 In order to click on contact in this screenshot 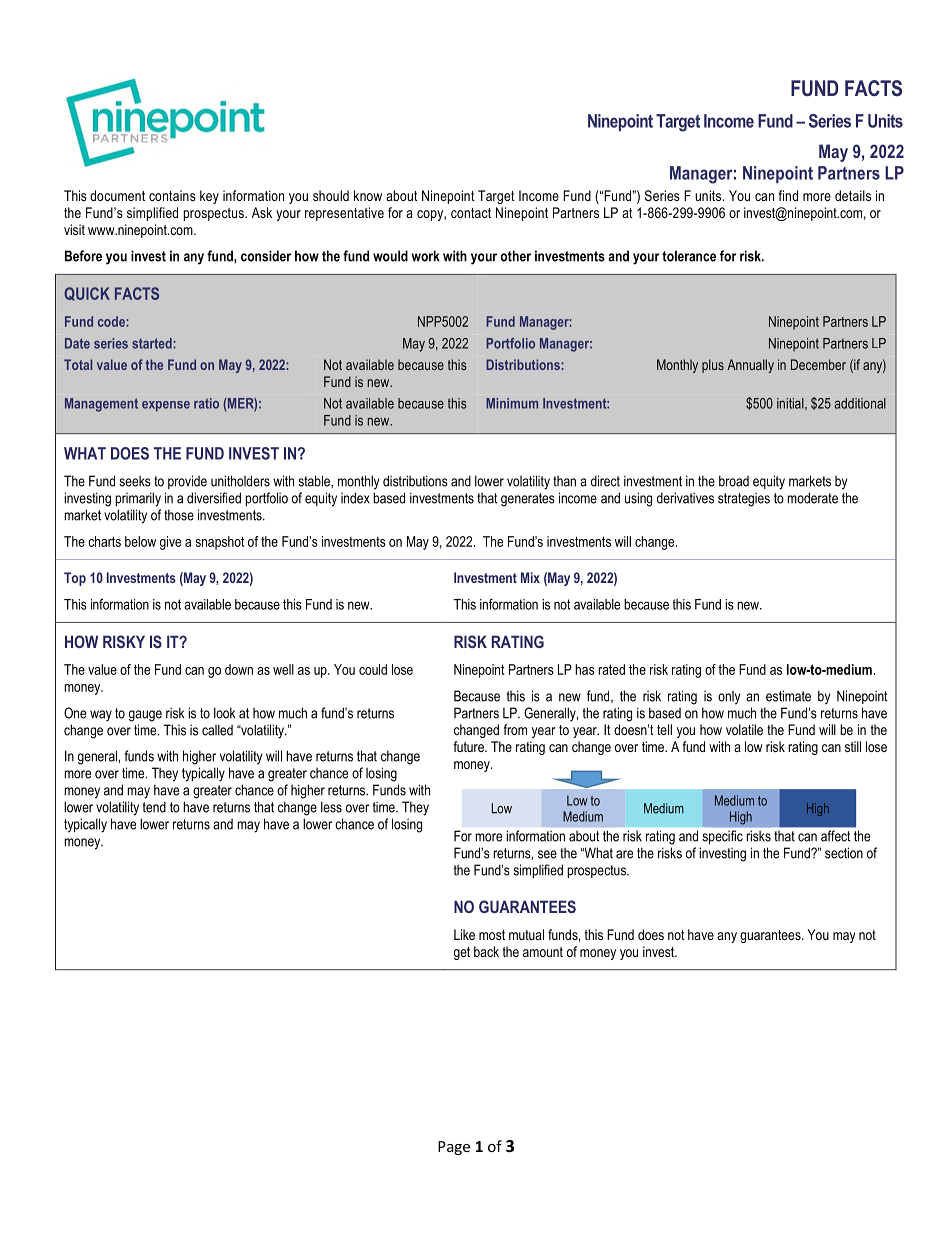, I will do `click(471, 213)`.
